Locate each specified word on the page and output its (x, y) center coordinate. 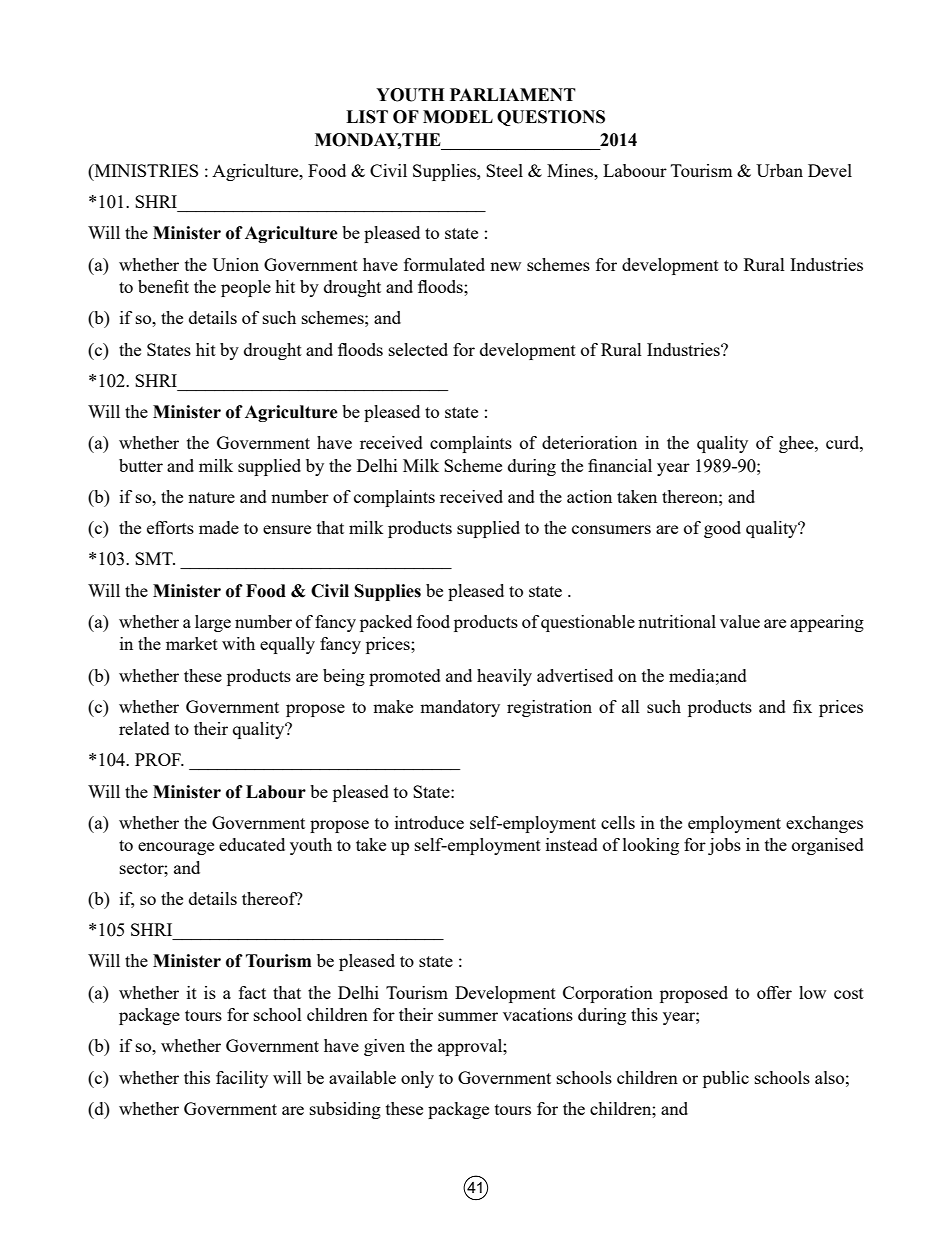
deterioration (589, 442)
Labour (276, 792)
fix (802, 706)
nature (211, 497)
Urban (779, 170)
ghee (797, 444)
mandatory (460, 708)
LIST (367, 117)
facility (242, 1079)
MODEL (458, 117)
